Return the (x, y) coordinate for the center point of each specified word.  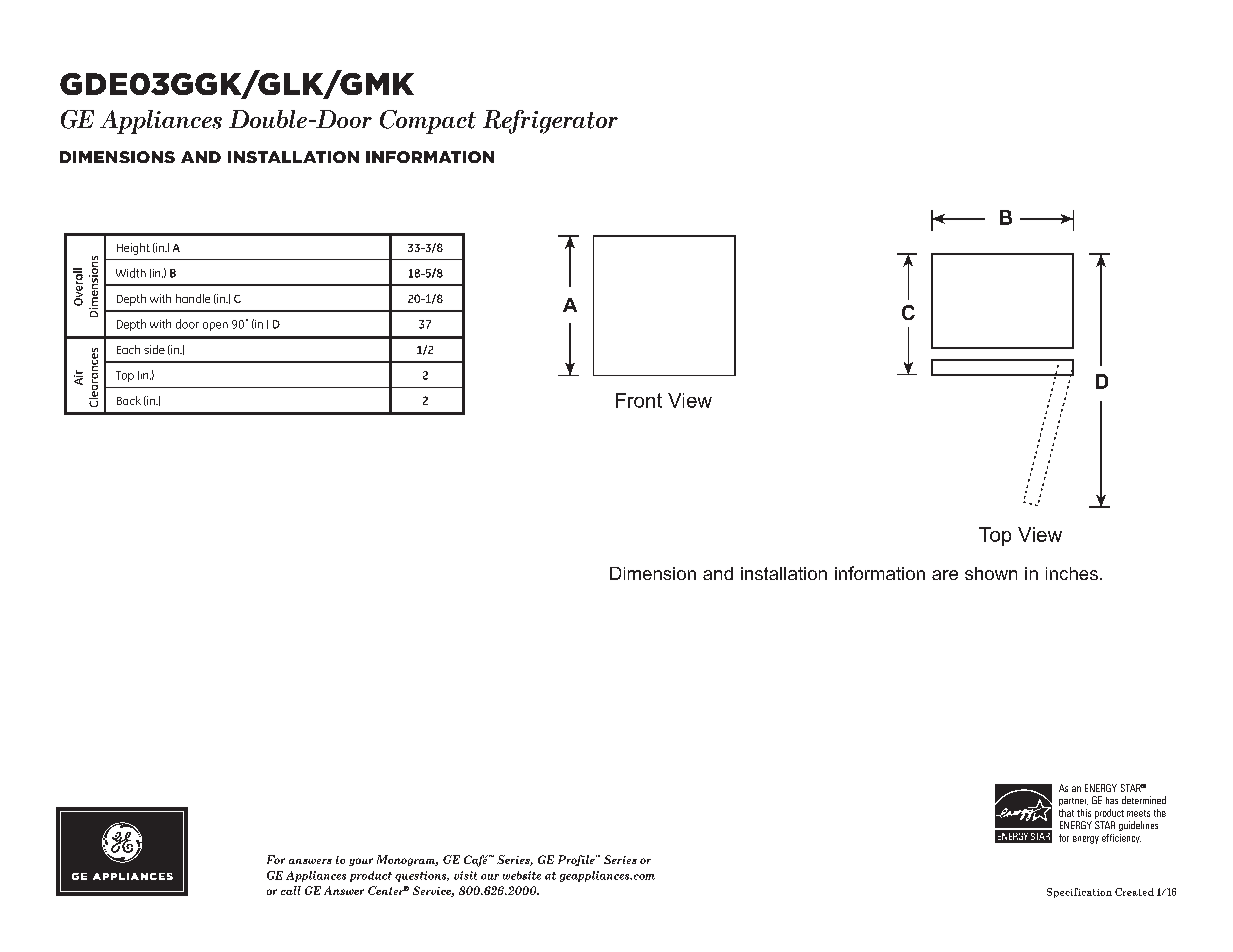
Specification (1079, 893)
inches (1072, 573)
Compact (428, 122)
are (945, 575)
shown (991, 573)
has (1112, 800)
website (522, 875)
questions (422, 876)
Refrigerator (550, 122)
